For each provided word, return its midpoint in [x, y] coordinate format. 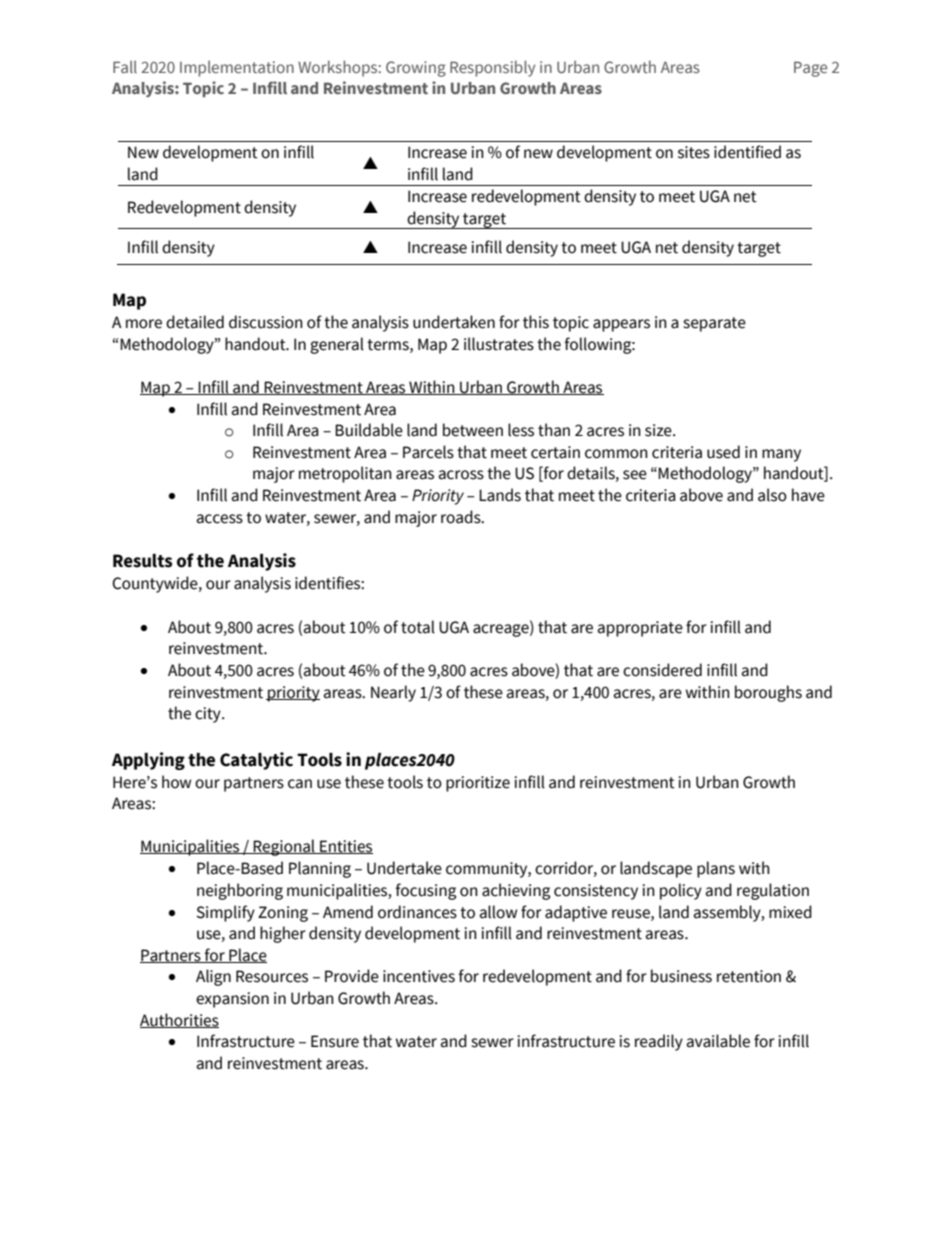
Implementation [237, 68]
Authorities [179, 1020]
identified [747, 152]
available [718, 1041]
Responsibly [492, 68]
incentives [419, 976]
